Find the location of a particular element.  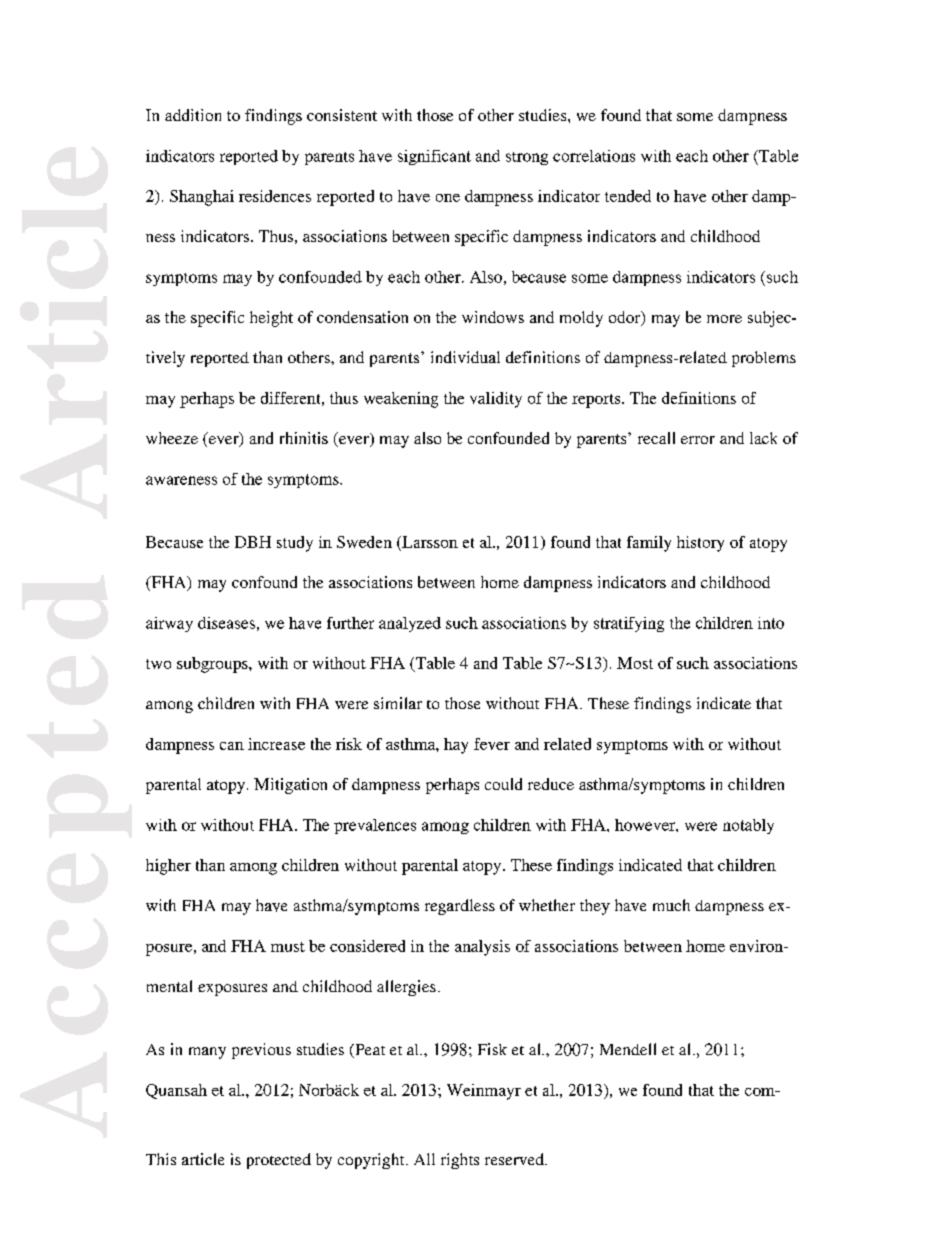

much is located at coordinates (671, 905).
